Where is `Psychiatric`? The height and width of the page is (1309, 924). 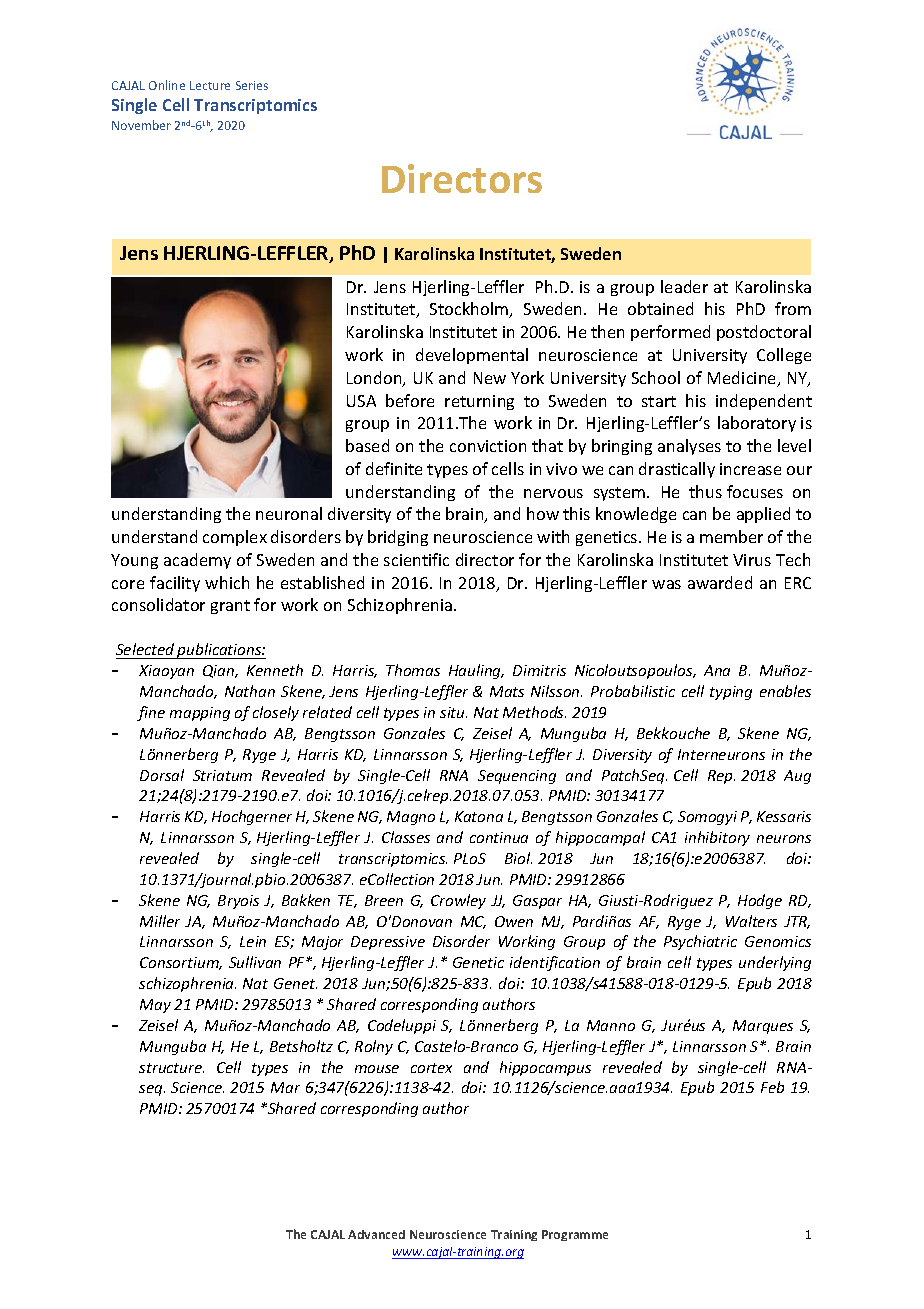
Psychiatric is located at coordinates (700, 942).
